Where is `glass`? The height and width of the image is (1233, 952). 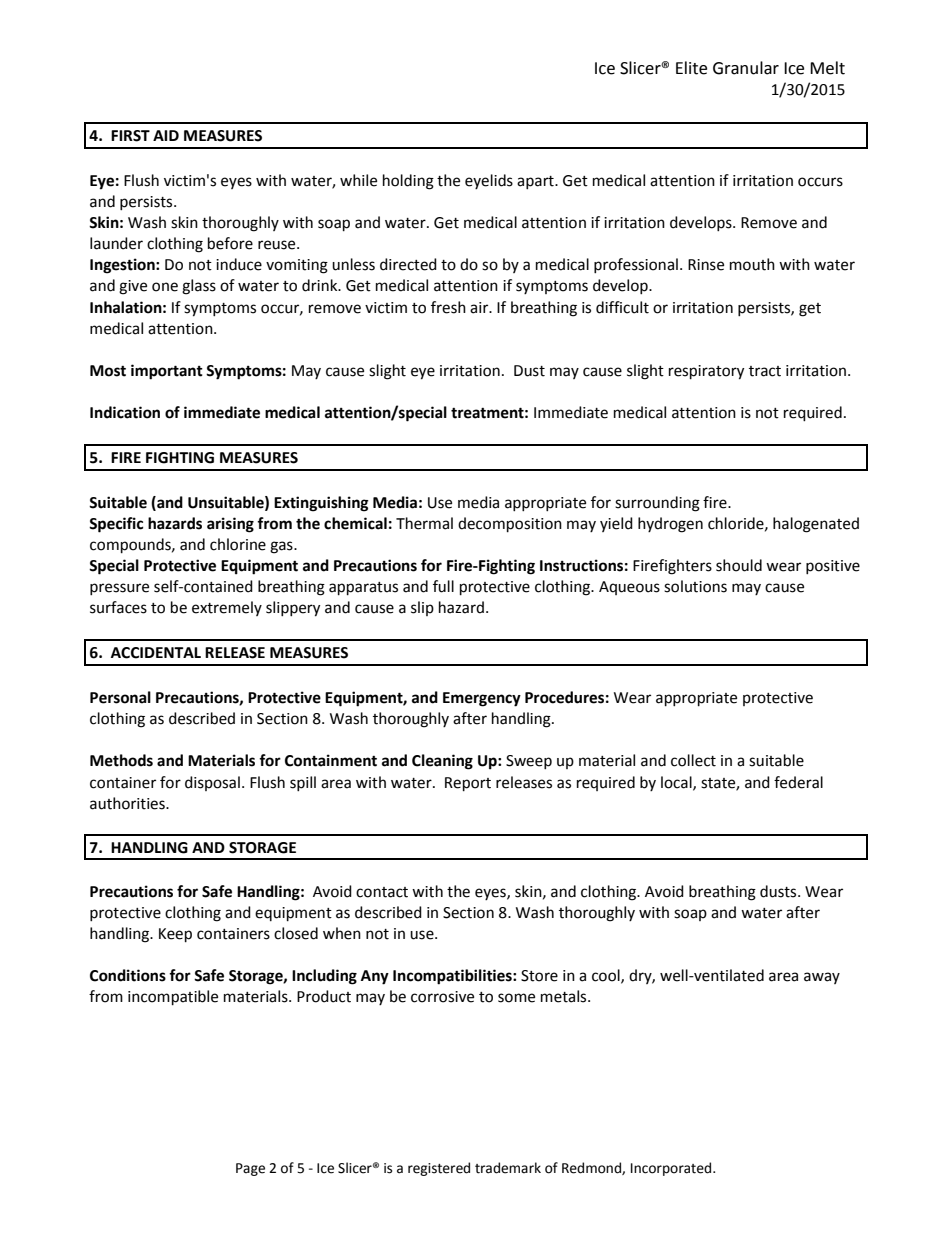
glass is located at coordinates (199, 287).
